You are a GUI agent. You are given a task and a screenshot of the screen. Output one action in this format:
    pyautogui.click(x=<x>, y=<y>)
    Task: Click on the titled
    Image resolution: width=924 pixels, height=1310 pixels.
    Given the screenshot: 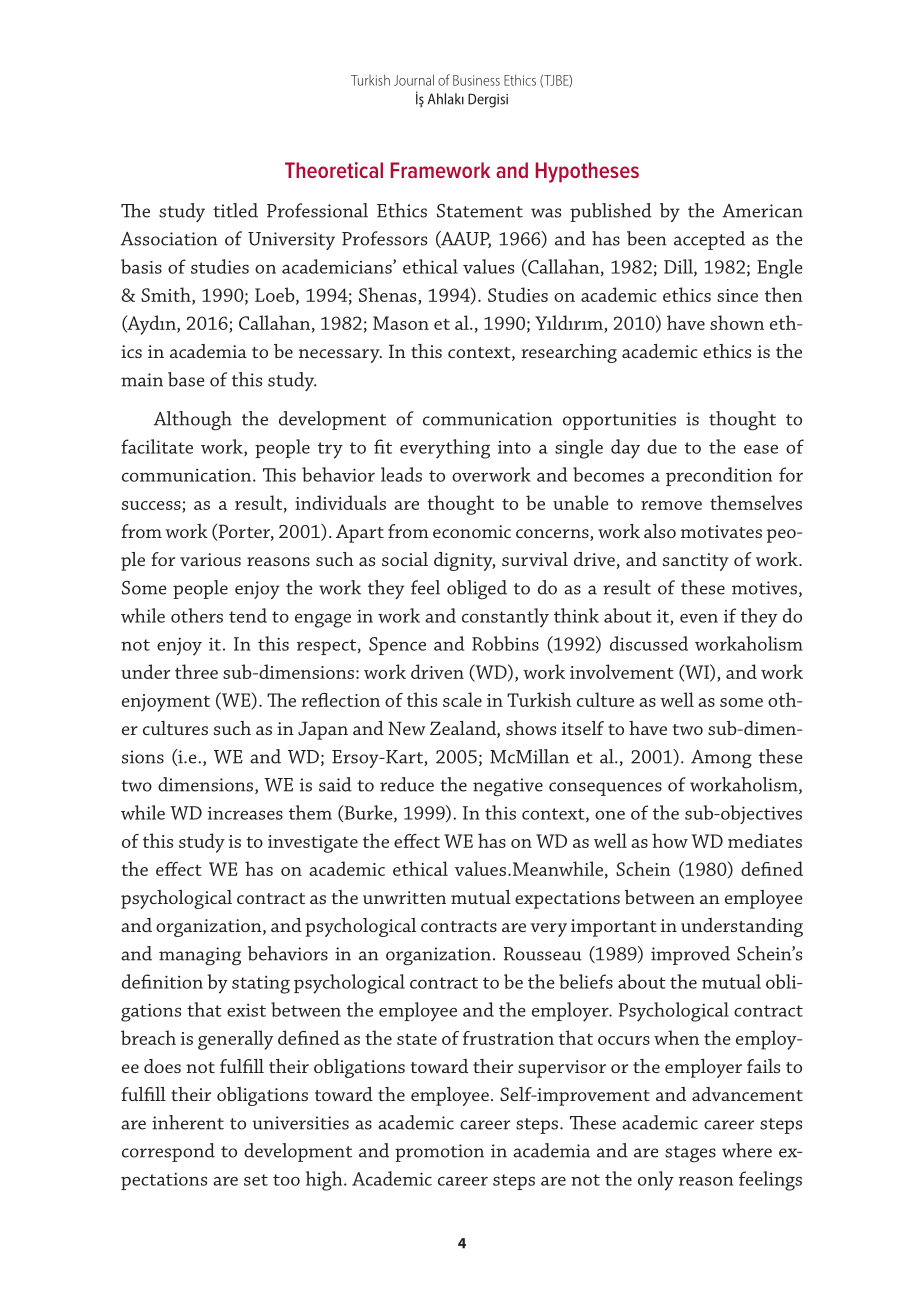 What is the action you would take?
    pyautogui.click(x=235, y=210)
